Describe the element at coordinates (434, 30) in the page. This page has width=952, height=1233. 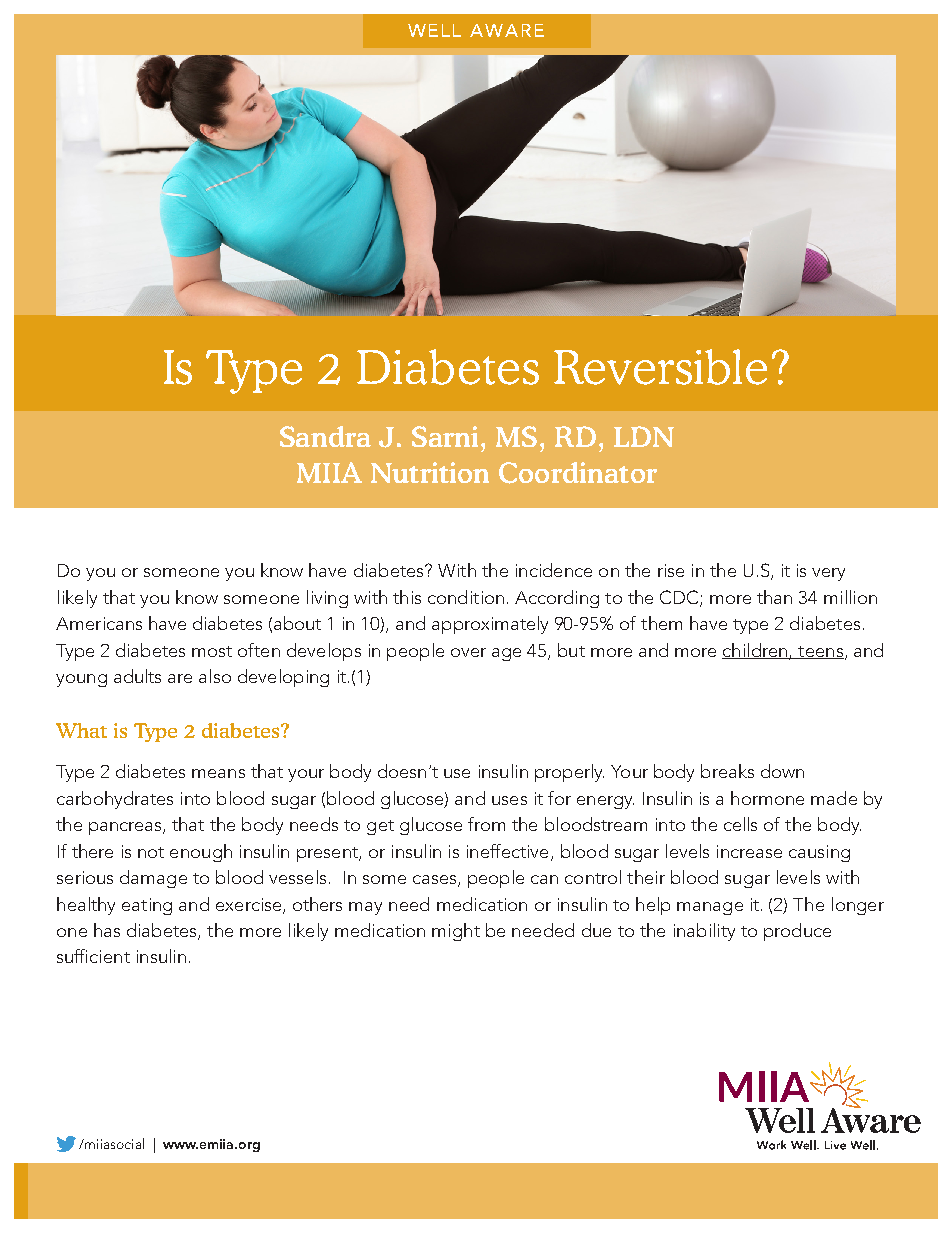
I see `WELL` at that location.
